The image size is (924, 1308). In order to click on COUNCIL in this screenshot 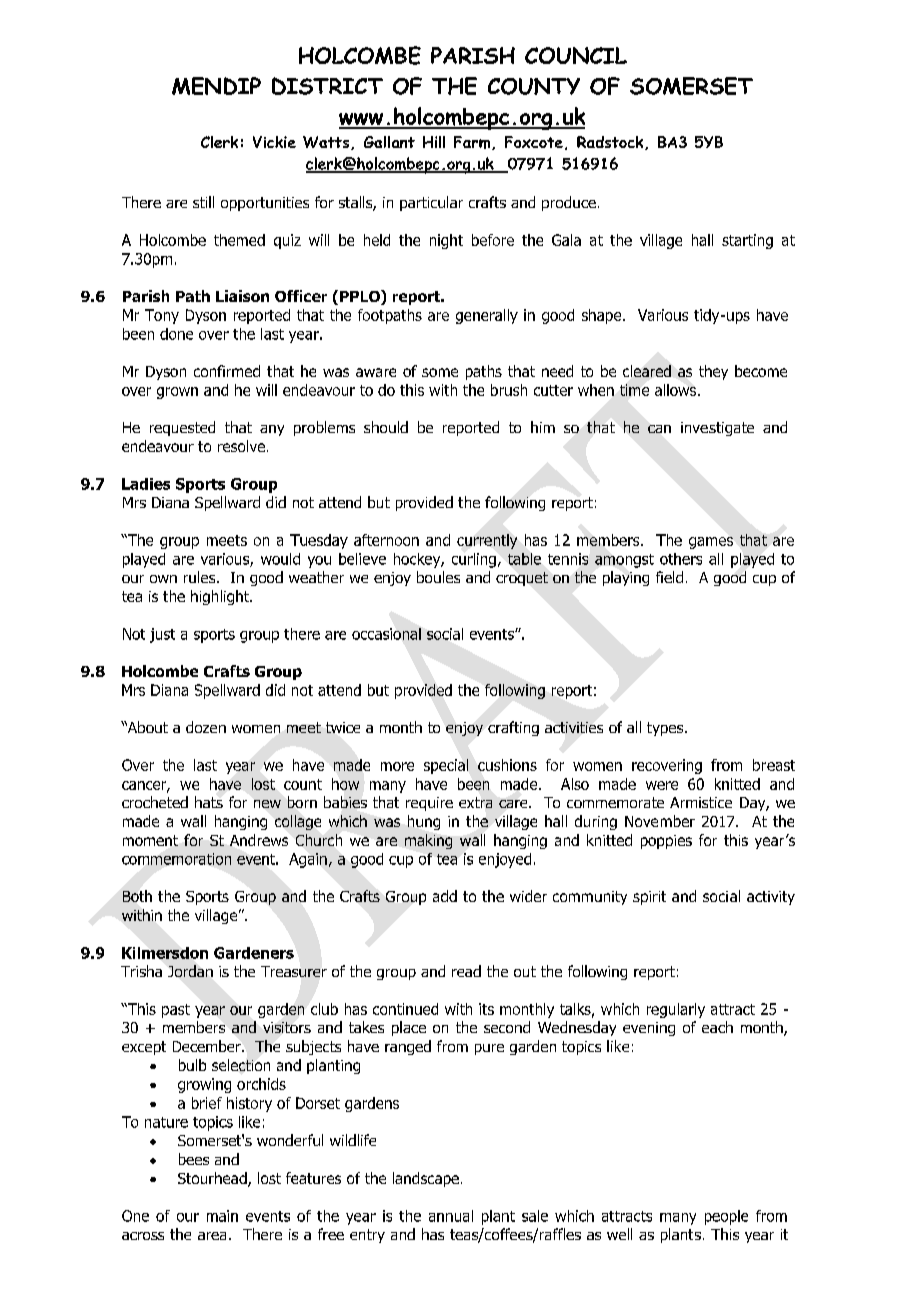, I will do `click(576, 55)`.
